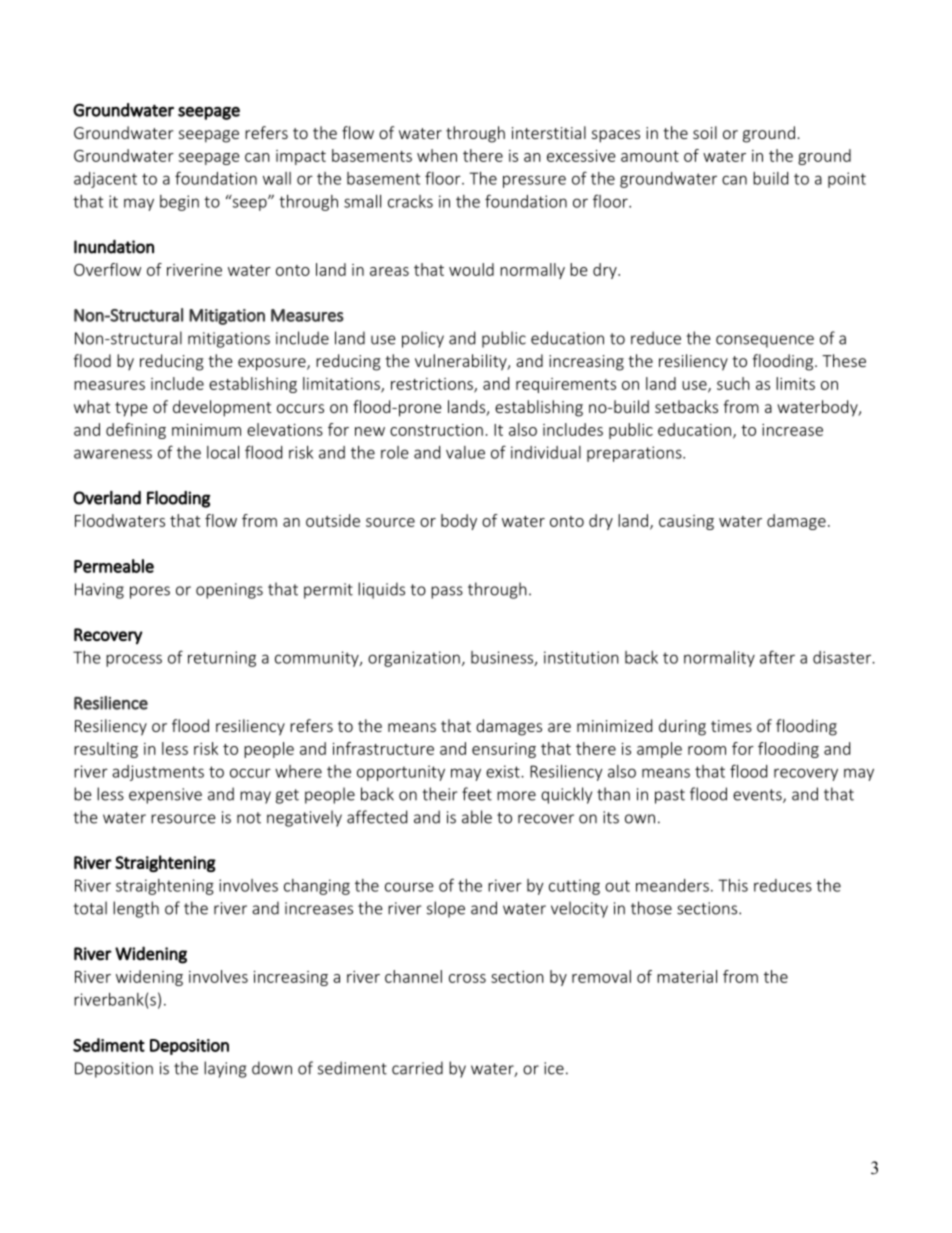  I want to click on value, so click(465, 452).
